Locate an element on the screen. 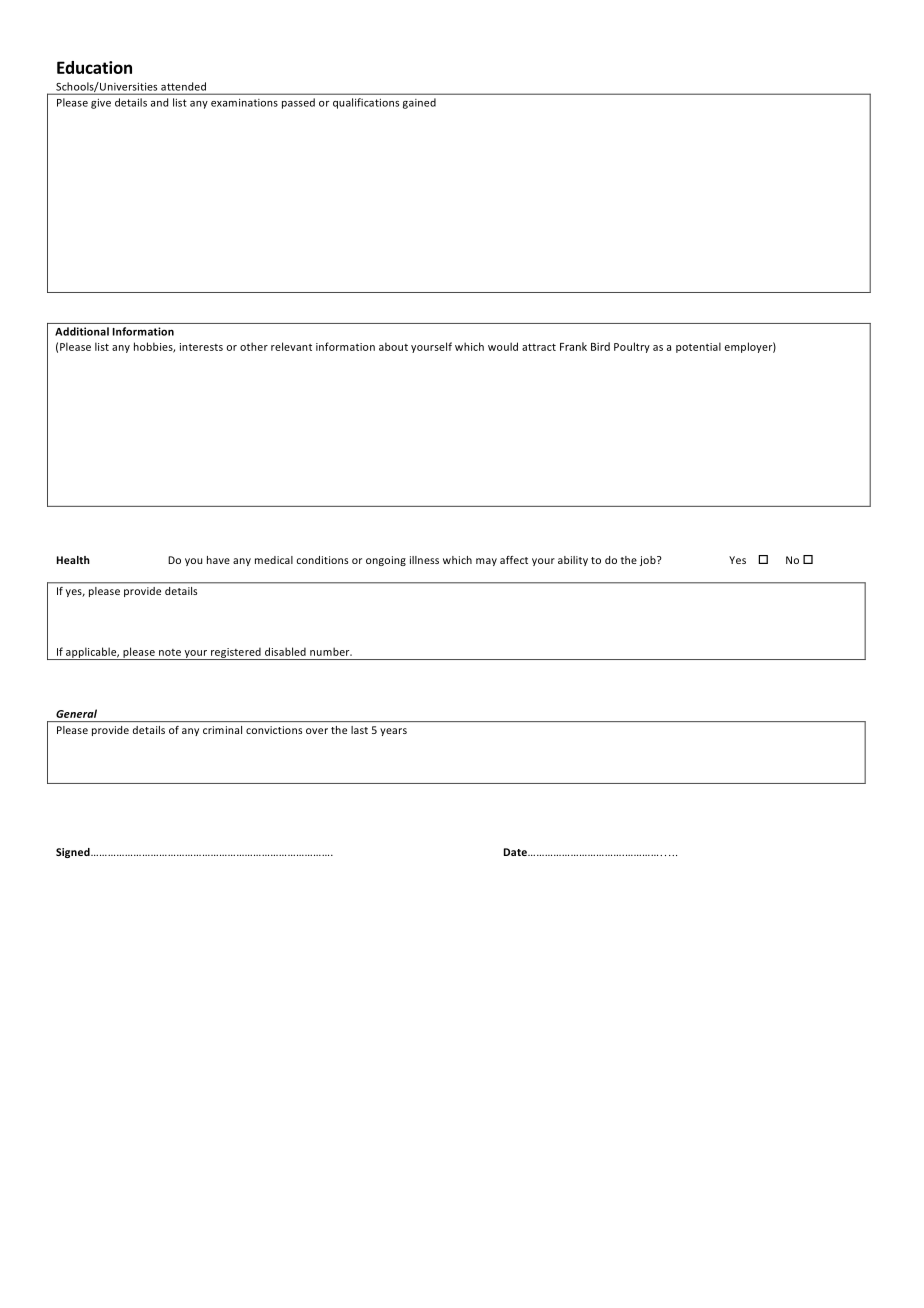 This screenshot has height=1308, width=924. qualifications is located at coordinates (366, 103).
